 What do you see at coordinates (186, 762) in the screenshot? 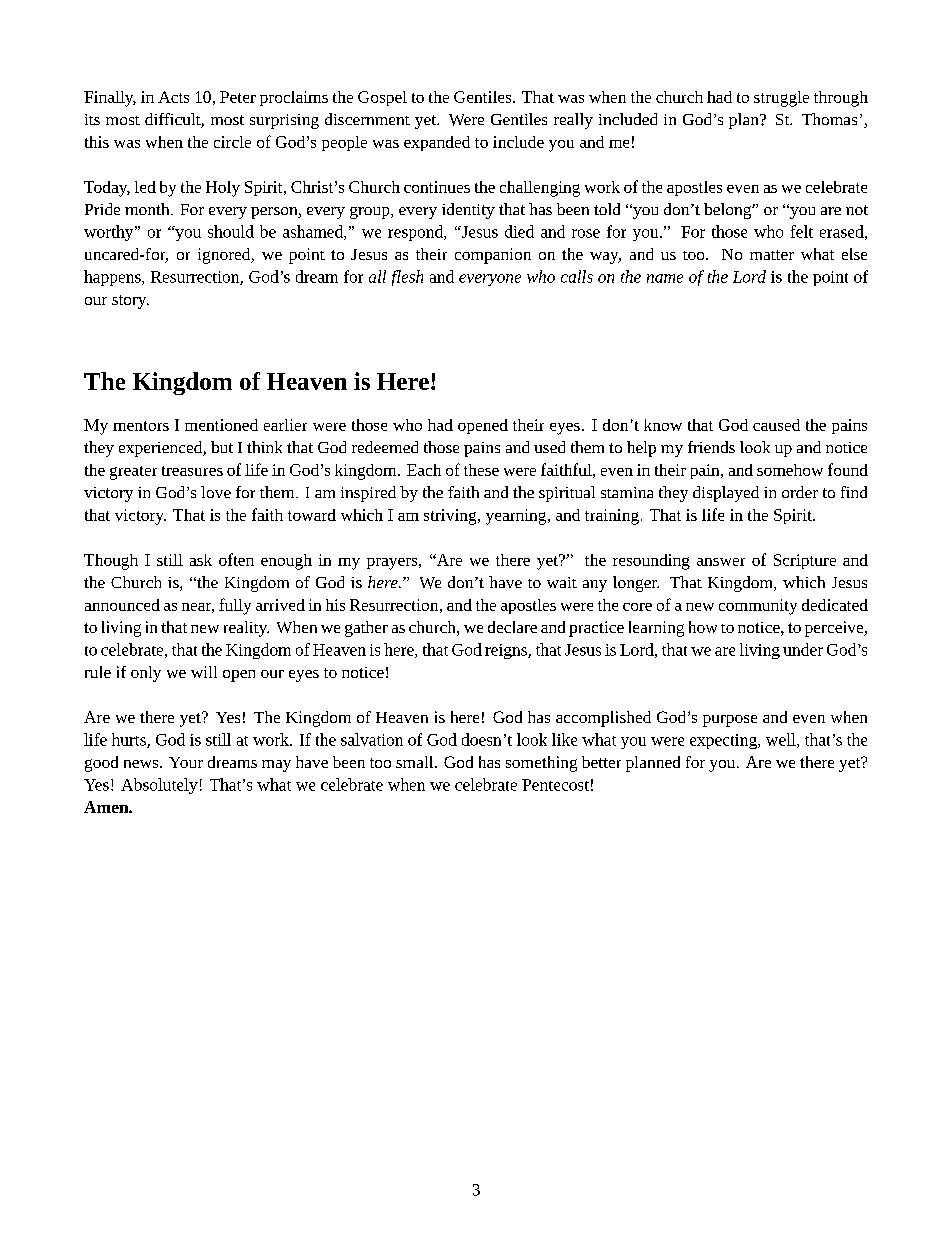
I see `Your` at bounding box center [186, 762].
